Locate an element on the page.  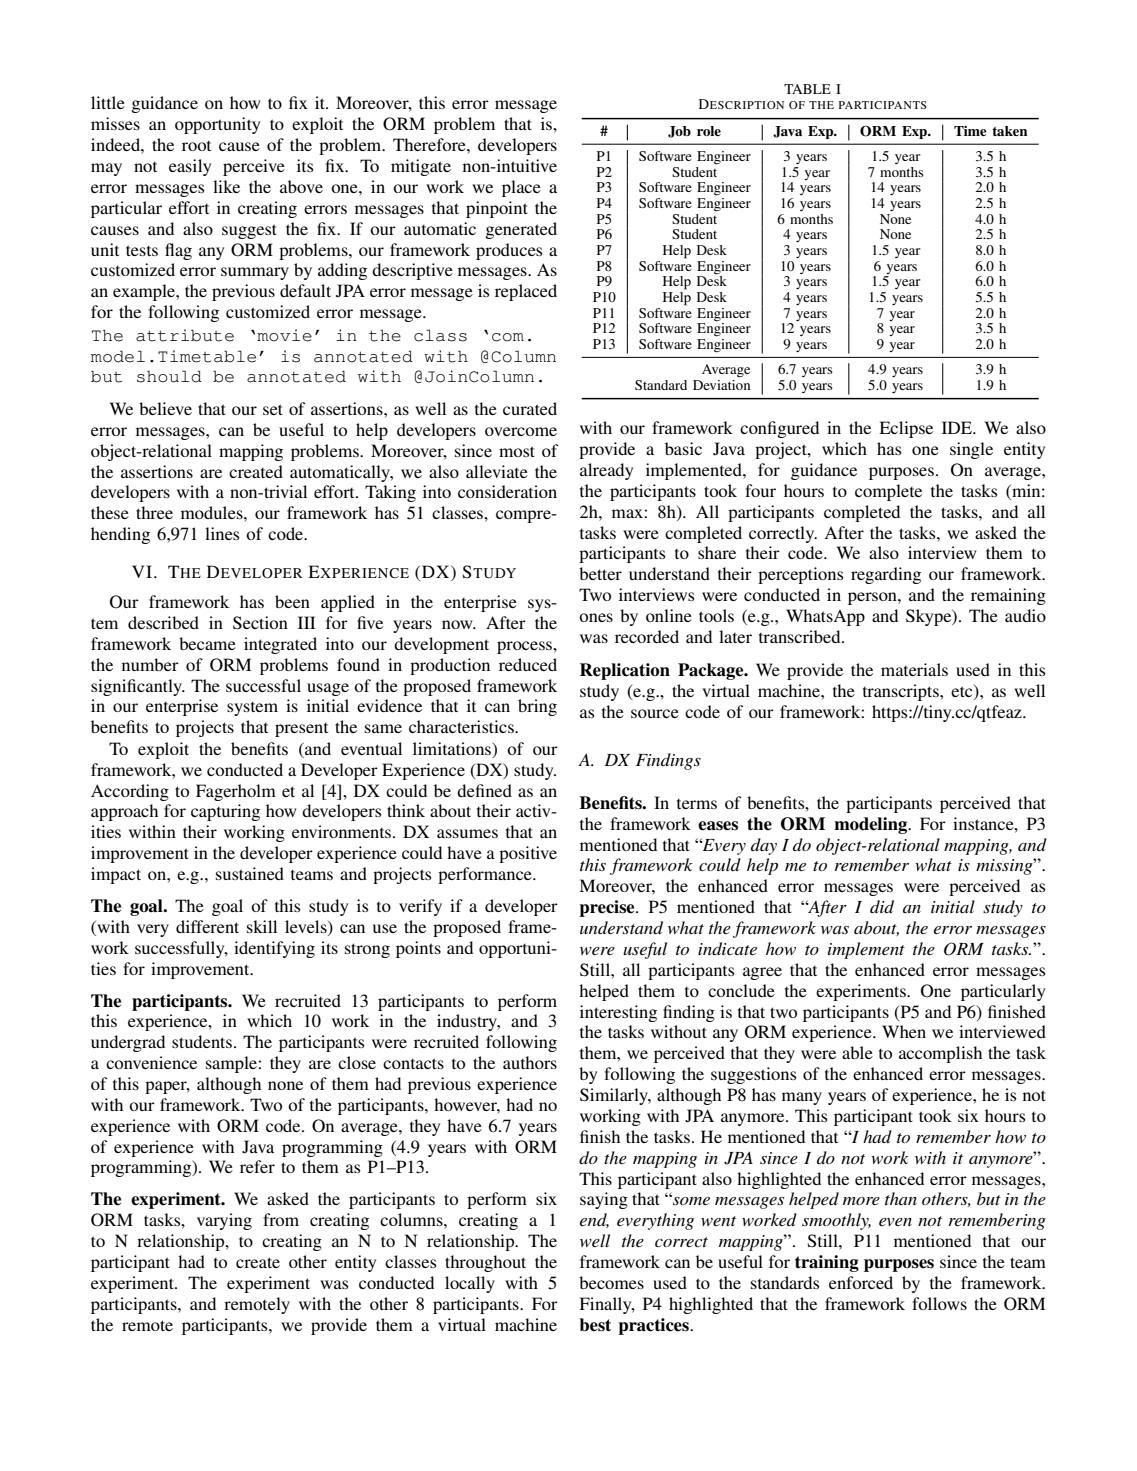
taken is located at coordinates (1009, 131).
